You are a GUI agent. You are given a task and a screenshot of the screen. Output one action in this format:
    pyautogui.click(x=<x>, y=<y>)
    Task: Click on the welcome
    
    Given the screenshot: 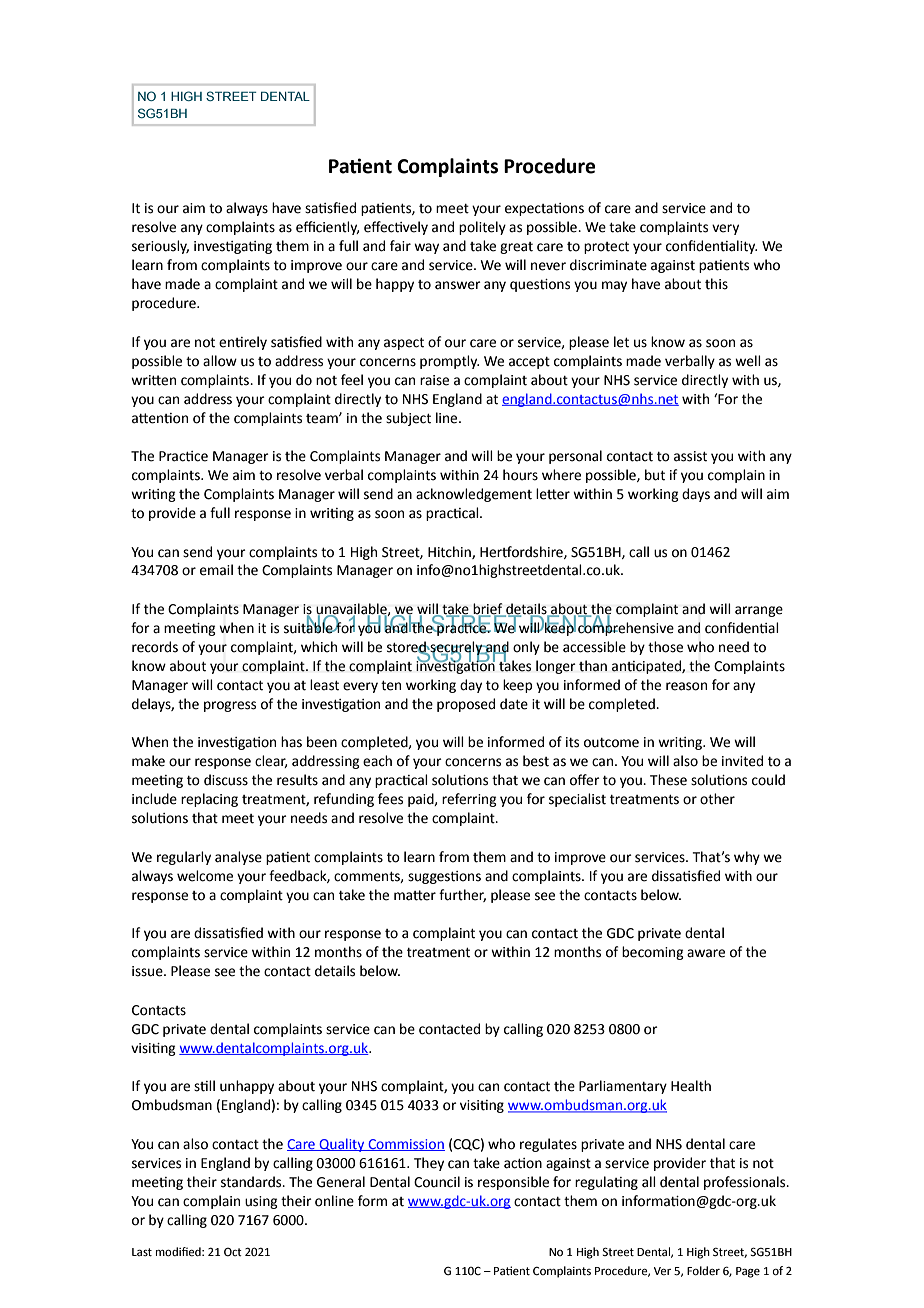 What is the action you would take?
    pyautogui.click(x=205, y=876)
